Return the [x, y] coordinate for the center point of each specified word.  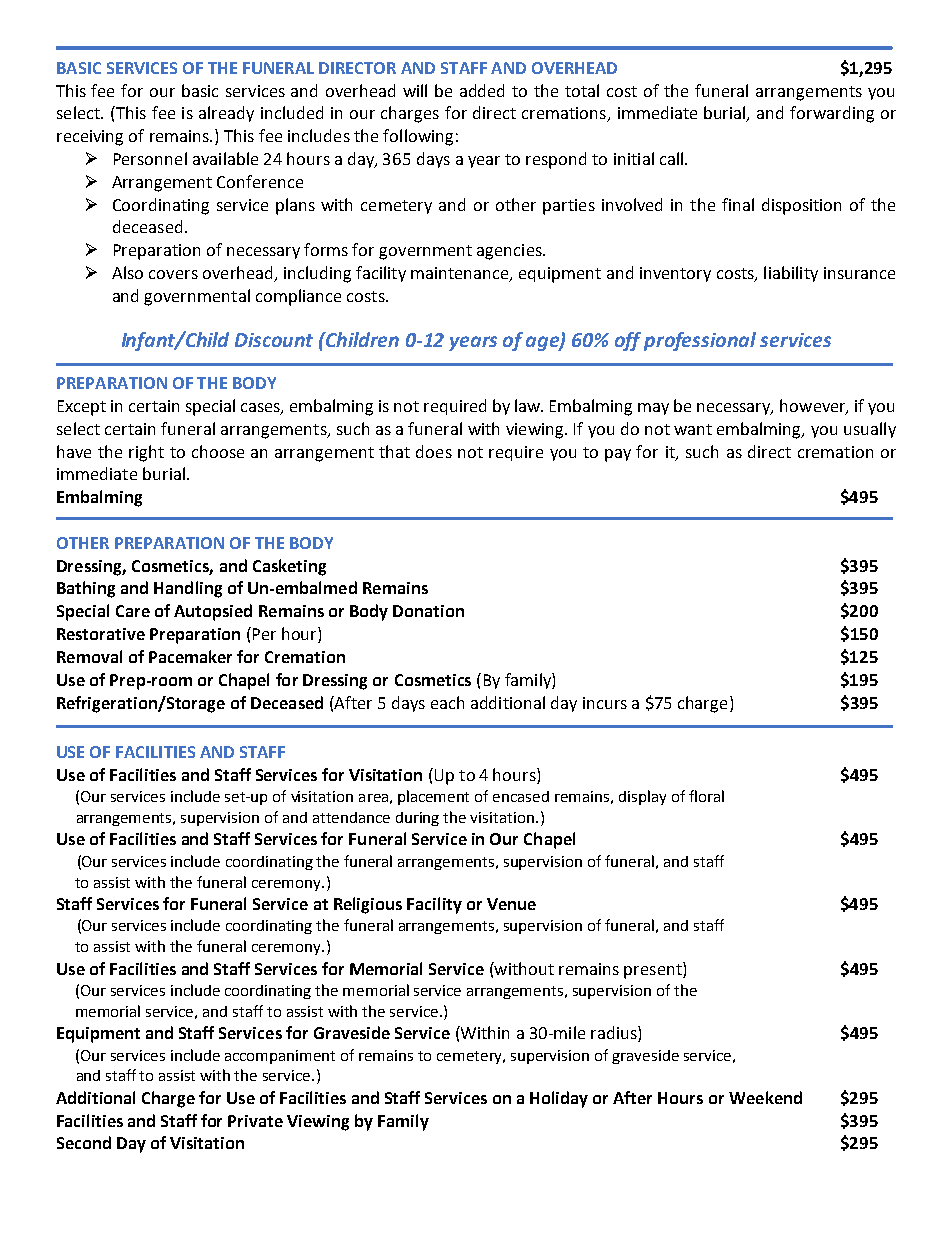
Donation [428, 611]
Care [133, 611]
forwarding [832, 114]
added [482, 90]
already [226, 114]
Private [255, 1121]
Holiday [559, 1099]
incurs [605, 703]
